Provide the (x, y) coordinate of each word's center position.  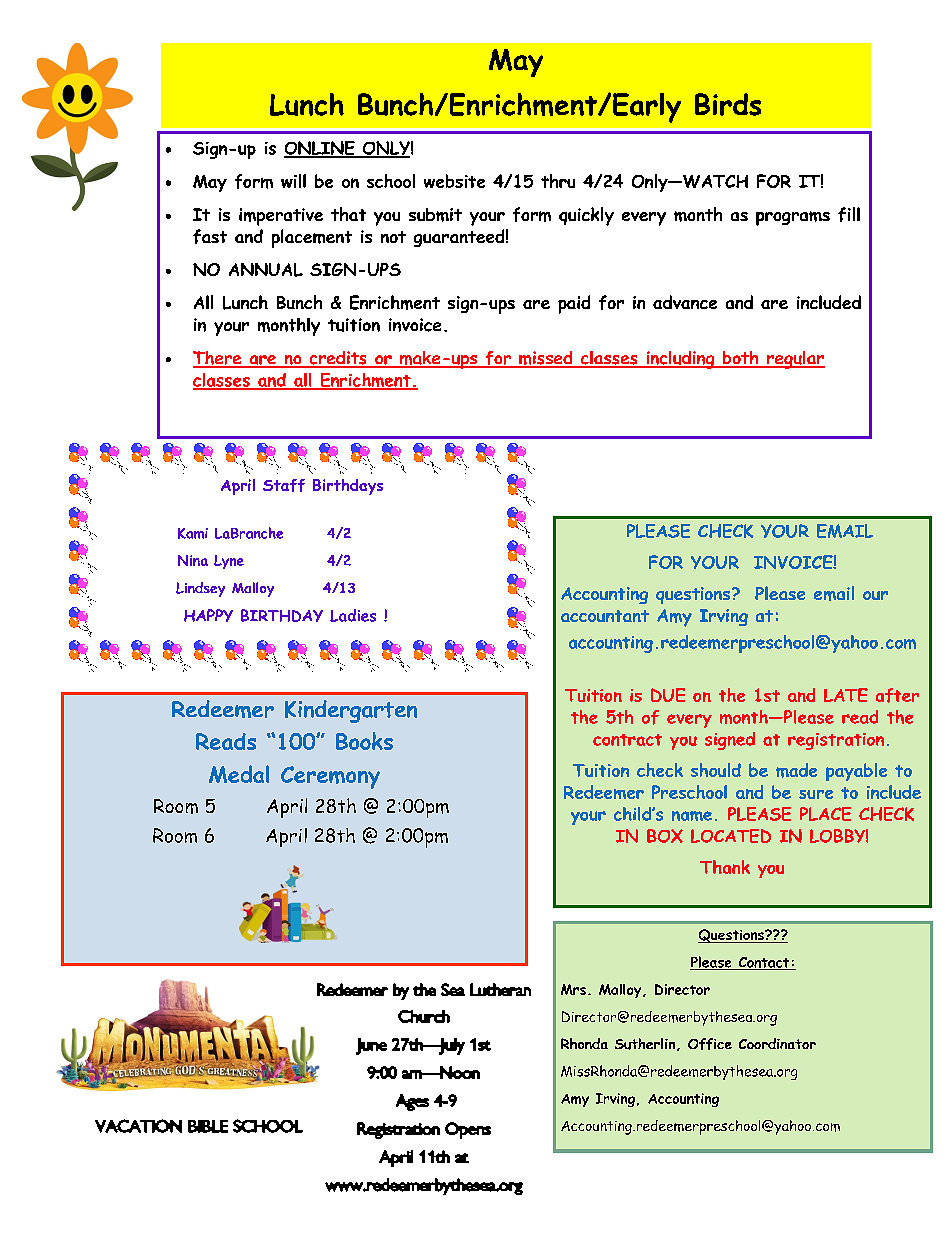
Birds (728, 104)
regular (795, 360)
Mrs (573, 989)
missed (546, 359)
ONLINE (320, 149)
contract (627, 740)
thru (558, 181)
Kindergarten (351, 711)
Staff (284, 485)
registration (836, 741)
